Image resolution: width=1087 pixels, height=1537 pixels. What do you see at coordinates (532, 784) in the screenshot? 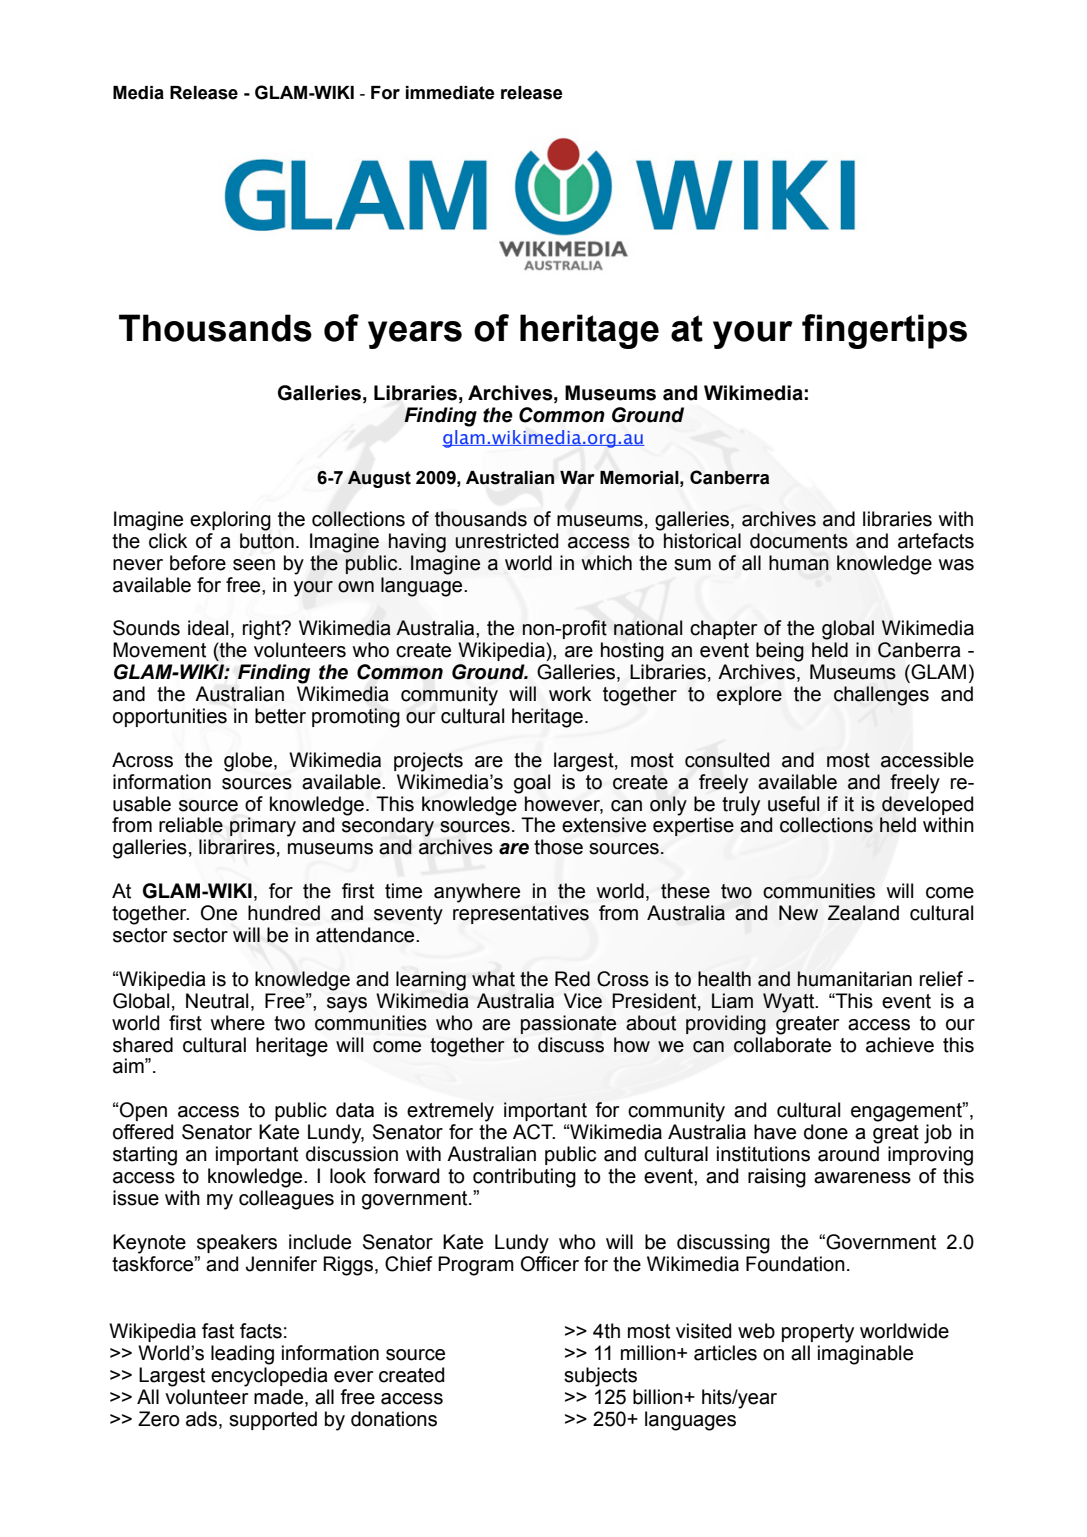
I see `goal` at bounding box center [532, 784].
